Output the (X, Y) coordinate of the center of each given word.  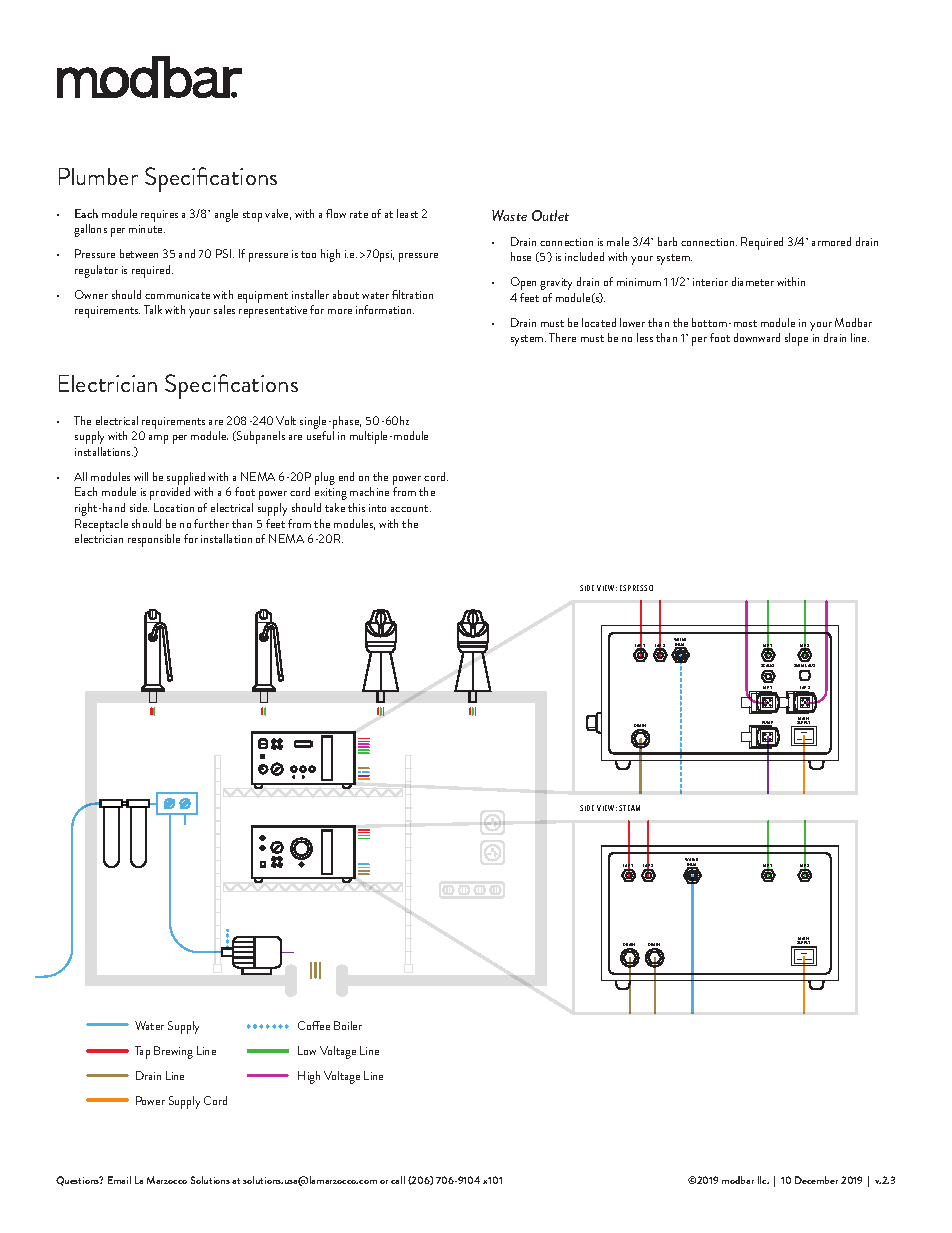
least (407, 213)
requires (159, 216)
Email (119, 1180)
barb (667, 241)
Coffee (314, 1025)
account (411, 508)
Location (174, 507)
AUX (811, 665)
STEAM (629, 808)
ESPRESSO (636, 588)
